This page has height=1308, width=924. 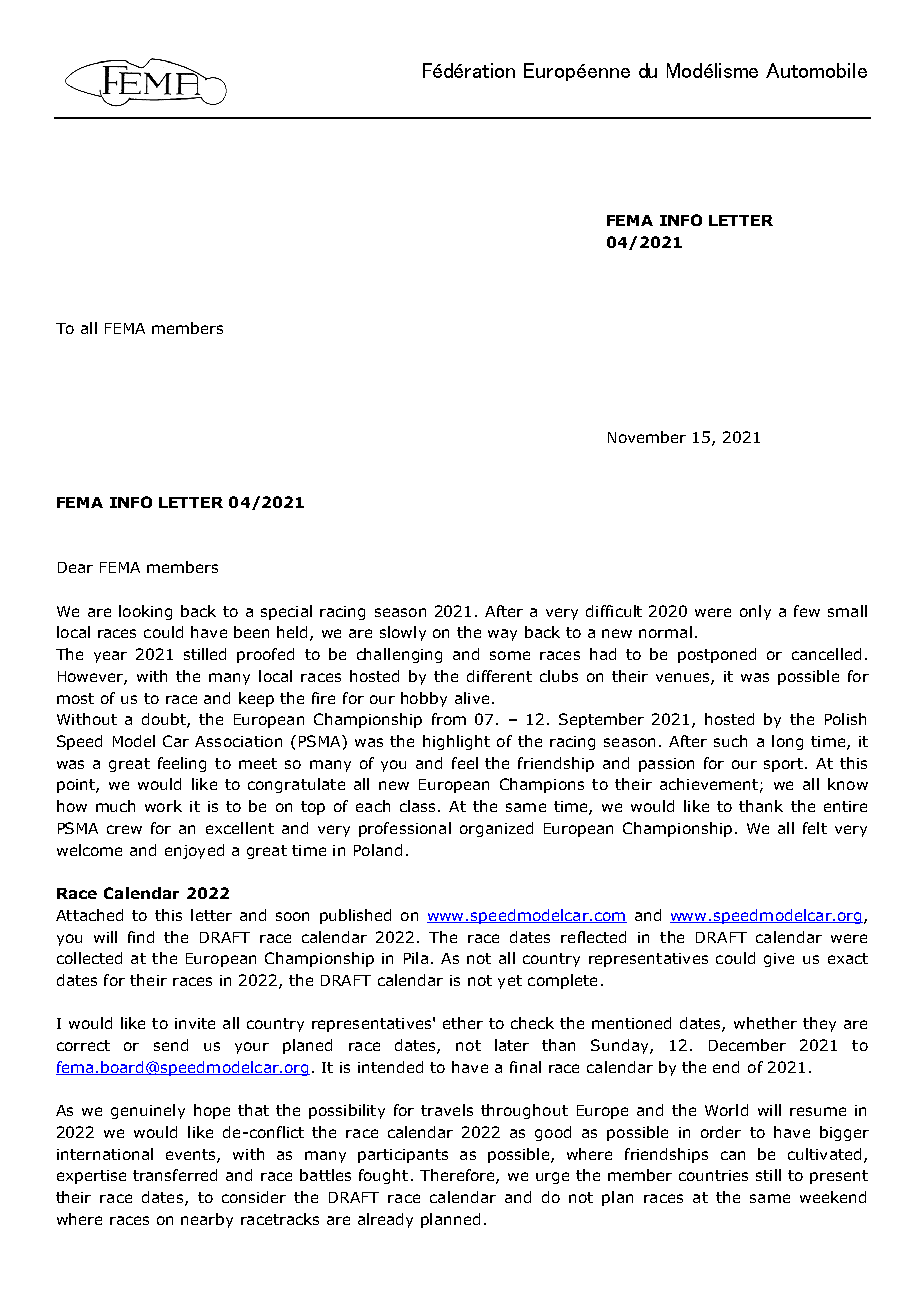 What do you see at coordinates (713, 1175) in the page?
I see `countries` at bounding box center [713, 1175].
